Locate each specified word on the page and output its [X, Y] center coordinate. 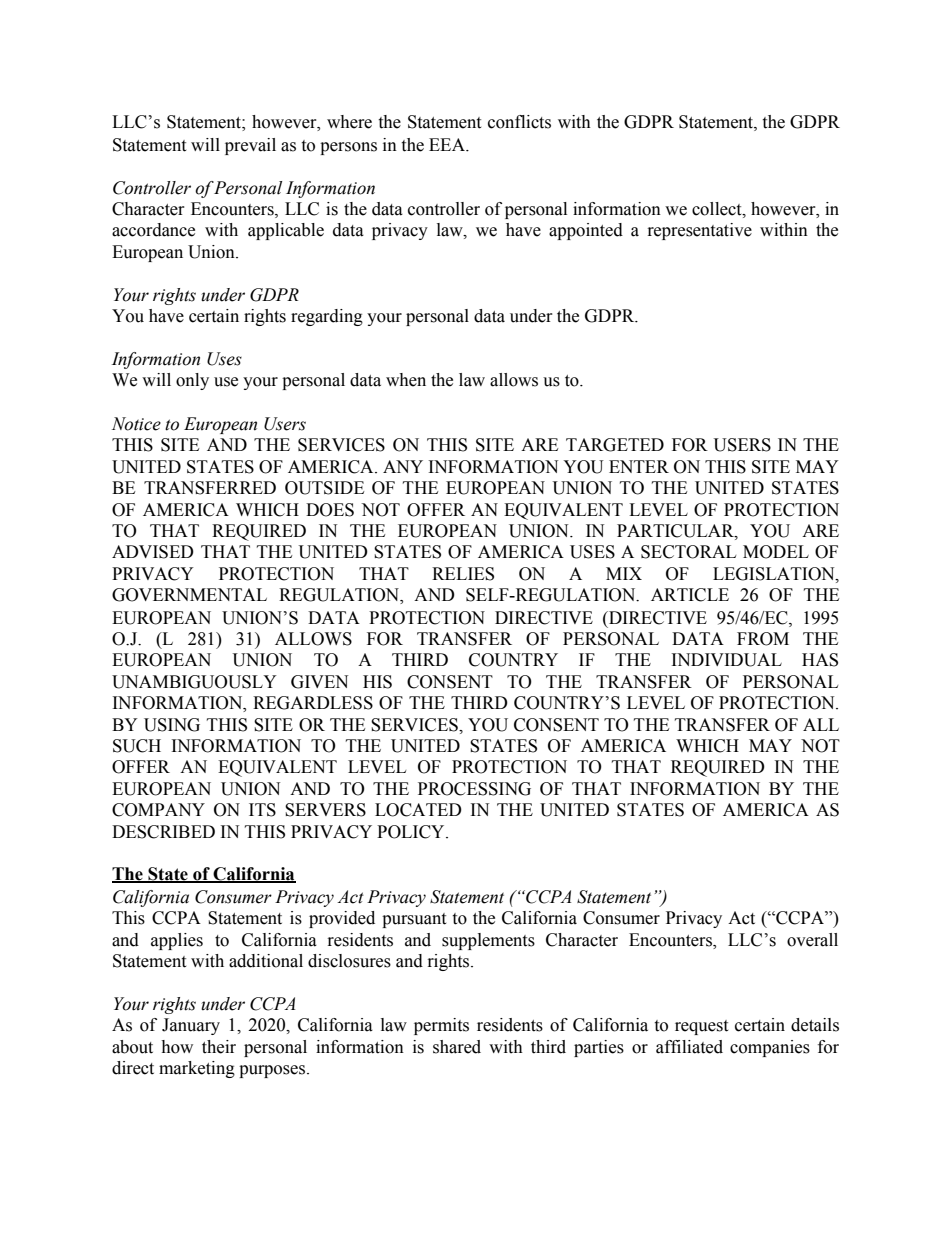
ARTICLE [690, 595]
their [219, 1047]
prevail [250, 146]
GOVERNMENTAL [189, 595]
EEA [448, 144]
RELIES [463, 574]
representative [700, 231]
